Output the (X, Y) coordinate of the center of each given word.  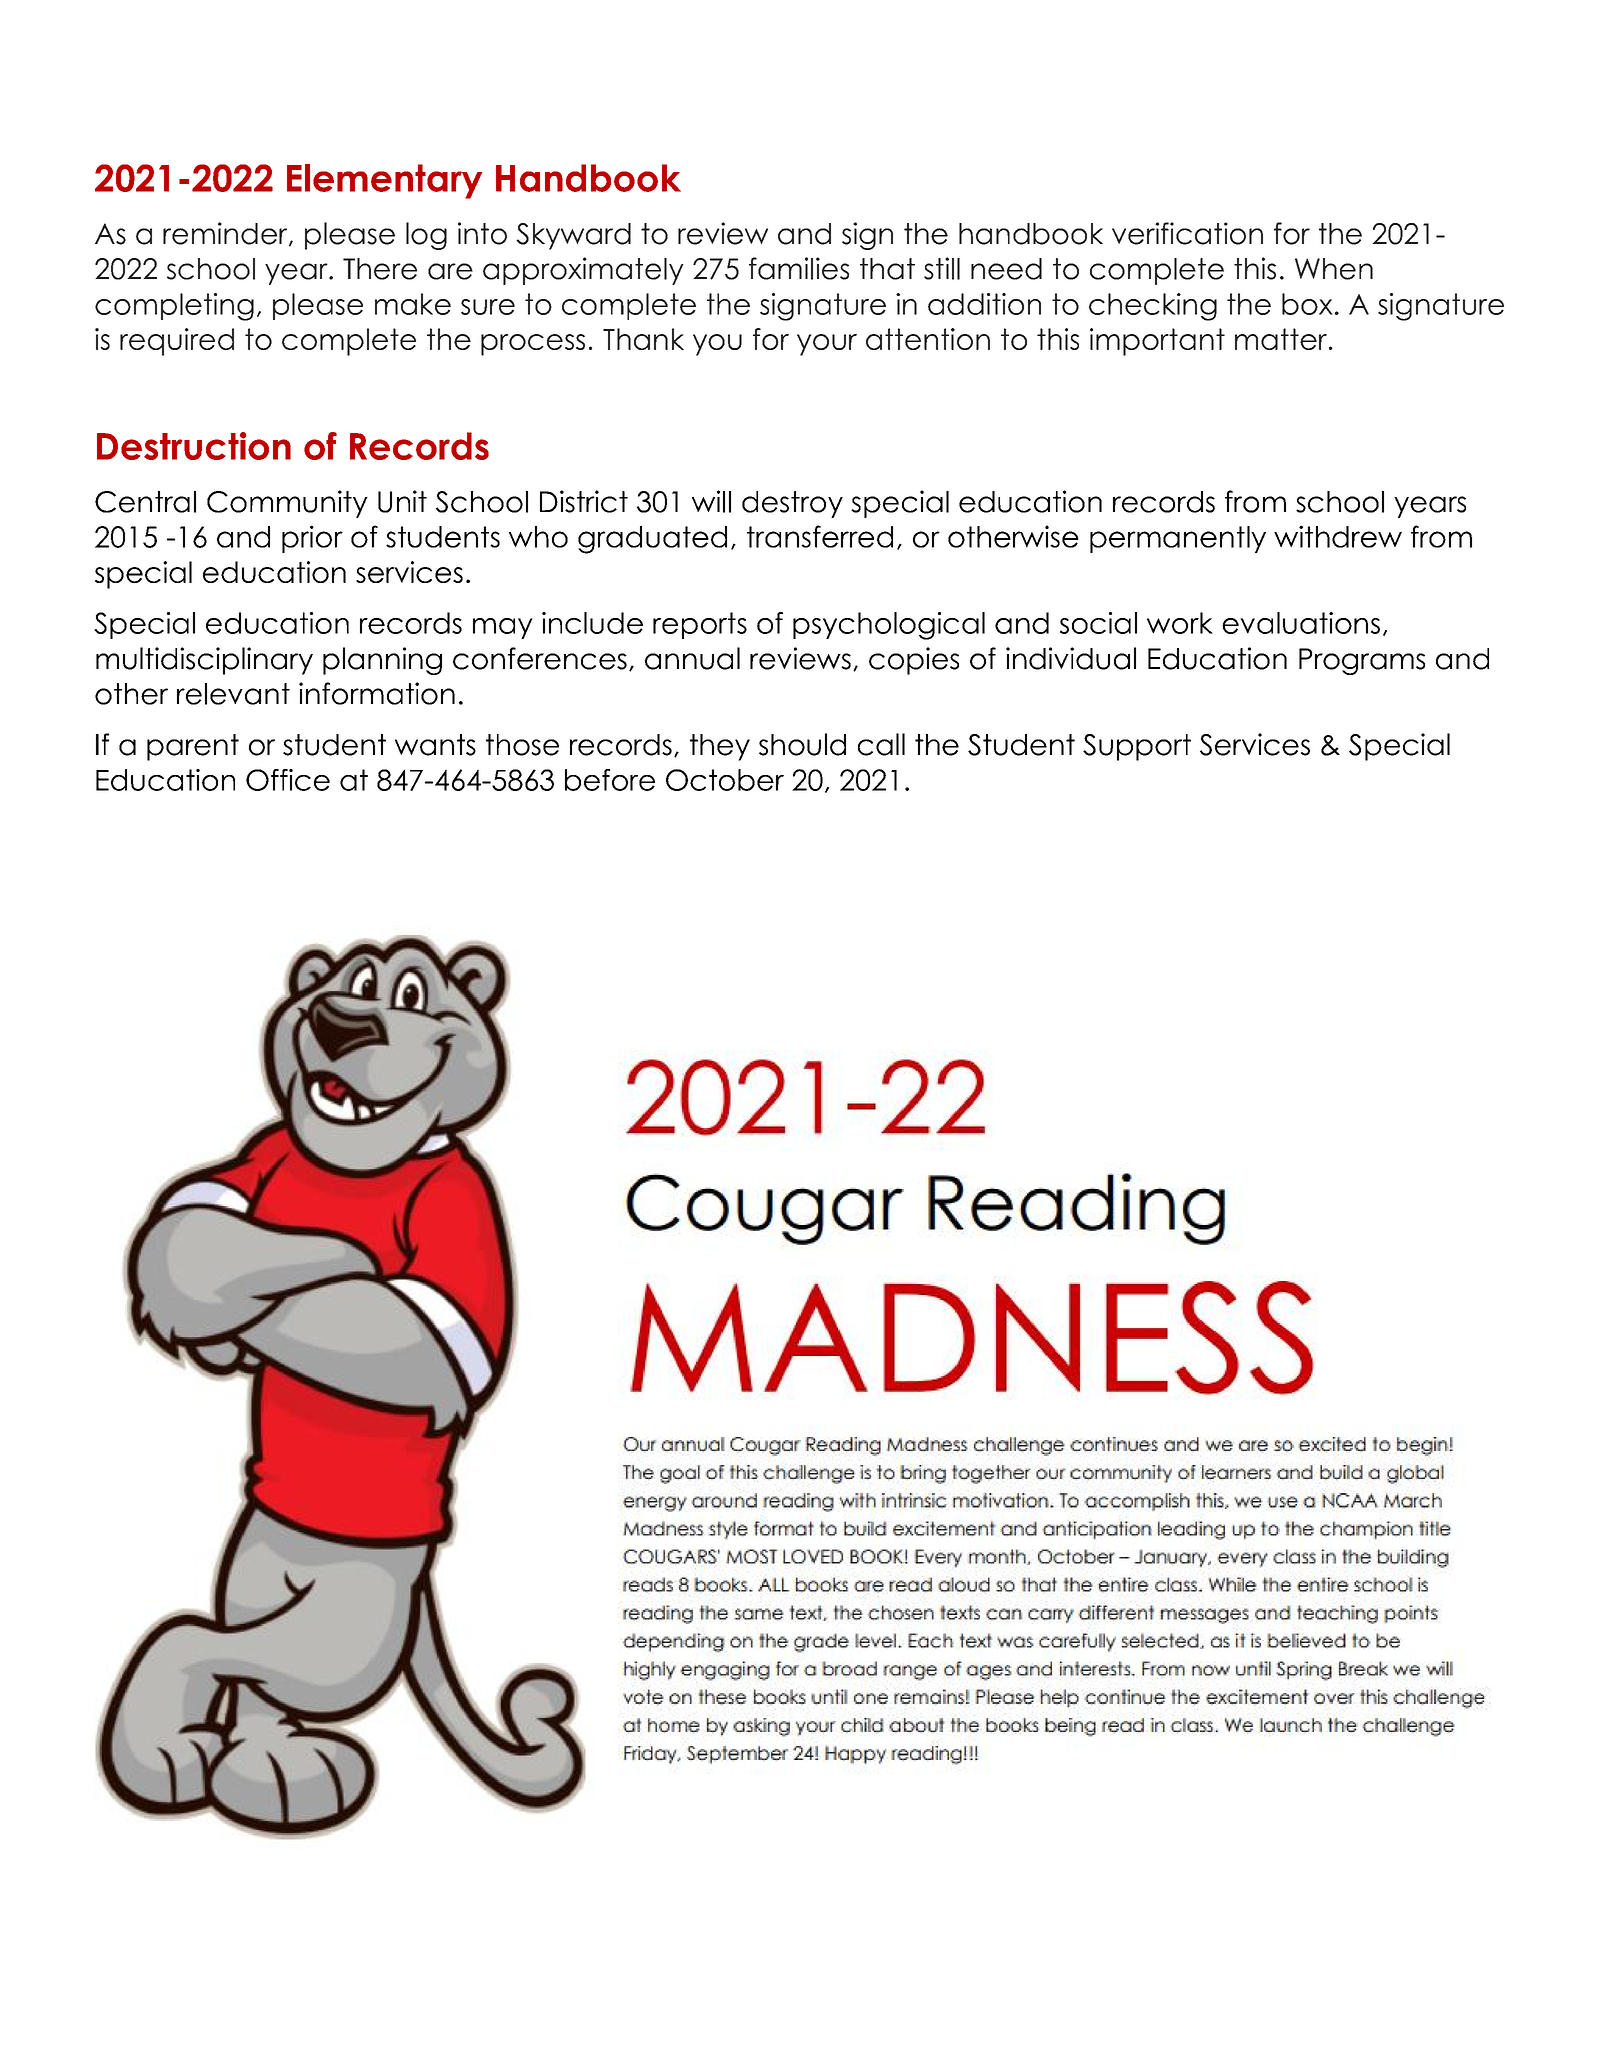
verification (1187, 233)
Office (288, 780)
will (711, 501)
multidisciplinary (204, 661)
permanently (1178, 539)
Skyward (573, 236)
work (1180, 623)
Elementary (385, 181)
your (827, 345)
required (177, 342)
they (720, 747)
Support (1137, 747)
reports (700, 625)
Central (145, 502)
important (1157, 342)
